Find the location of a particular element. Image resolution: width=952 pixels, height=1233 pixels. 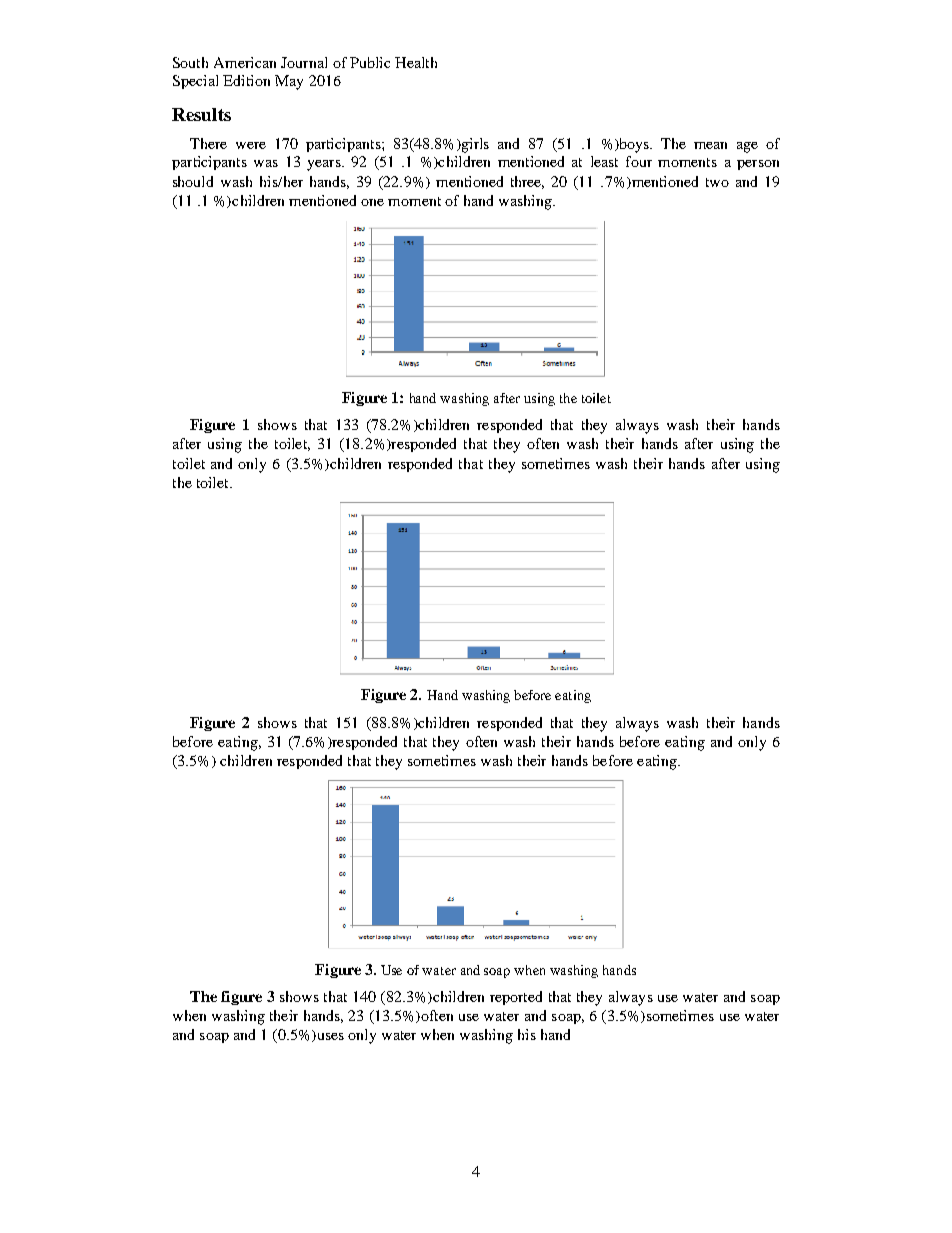

reported is located at coordinates (516, 998).
